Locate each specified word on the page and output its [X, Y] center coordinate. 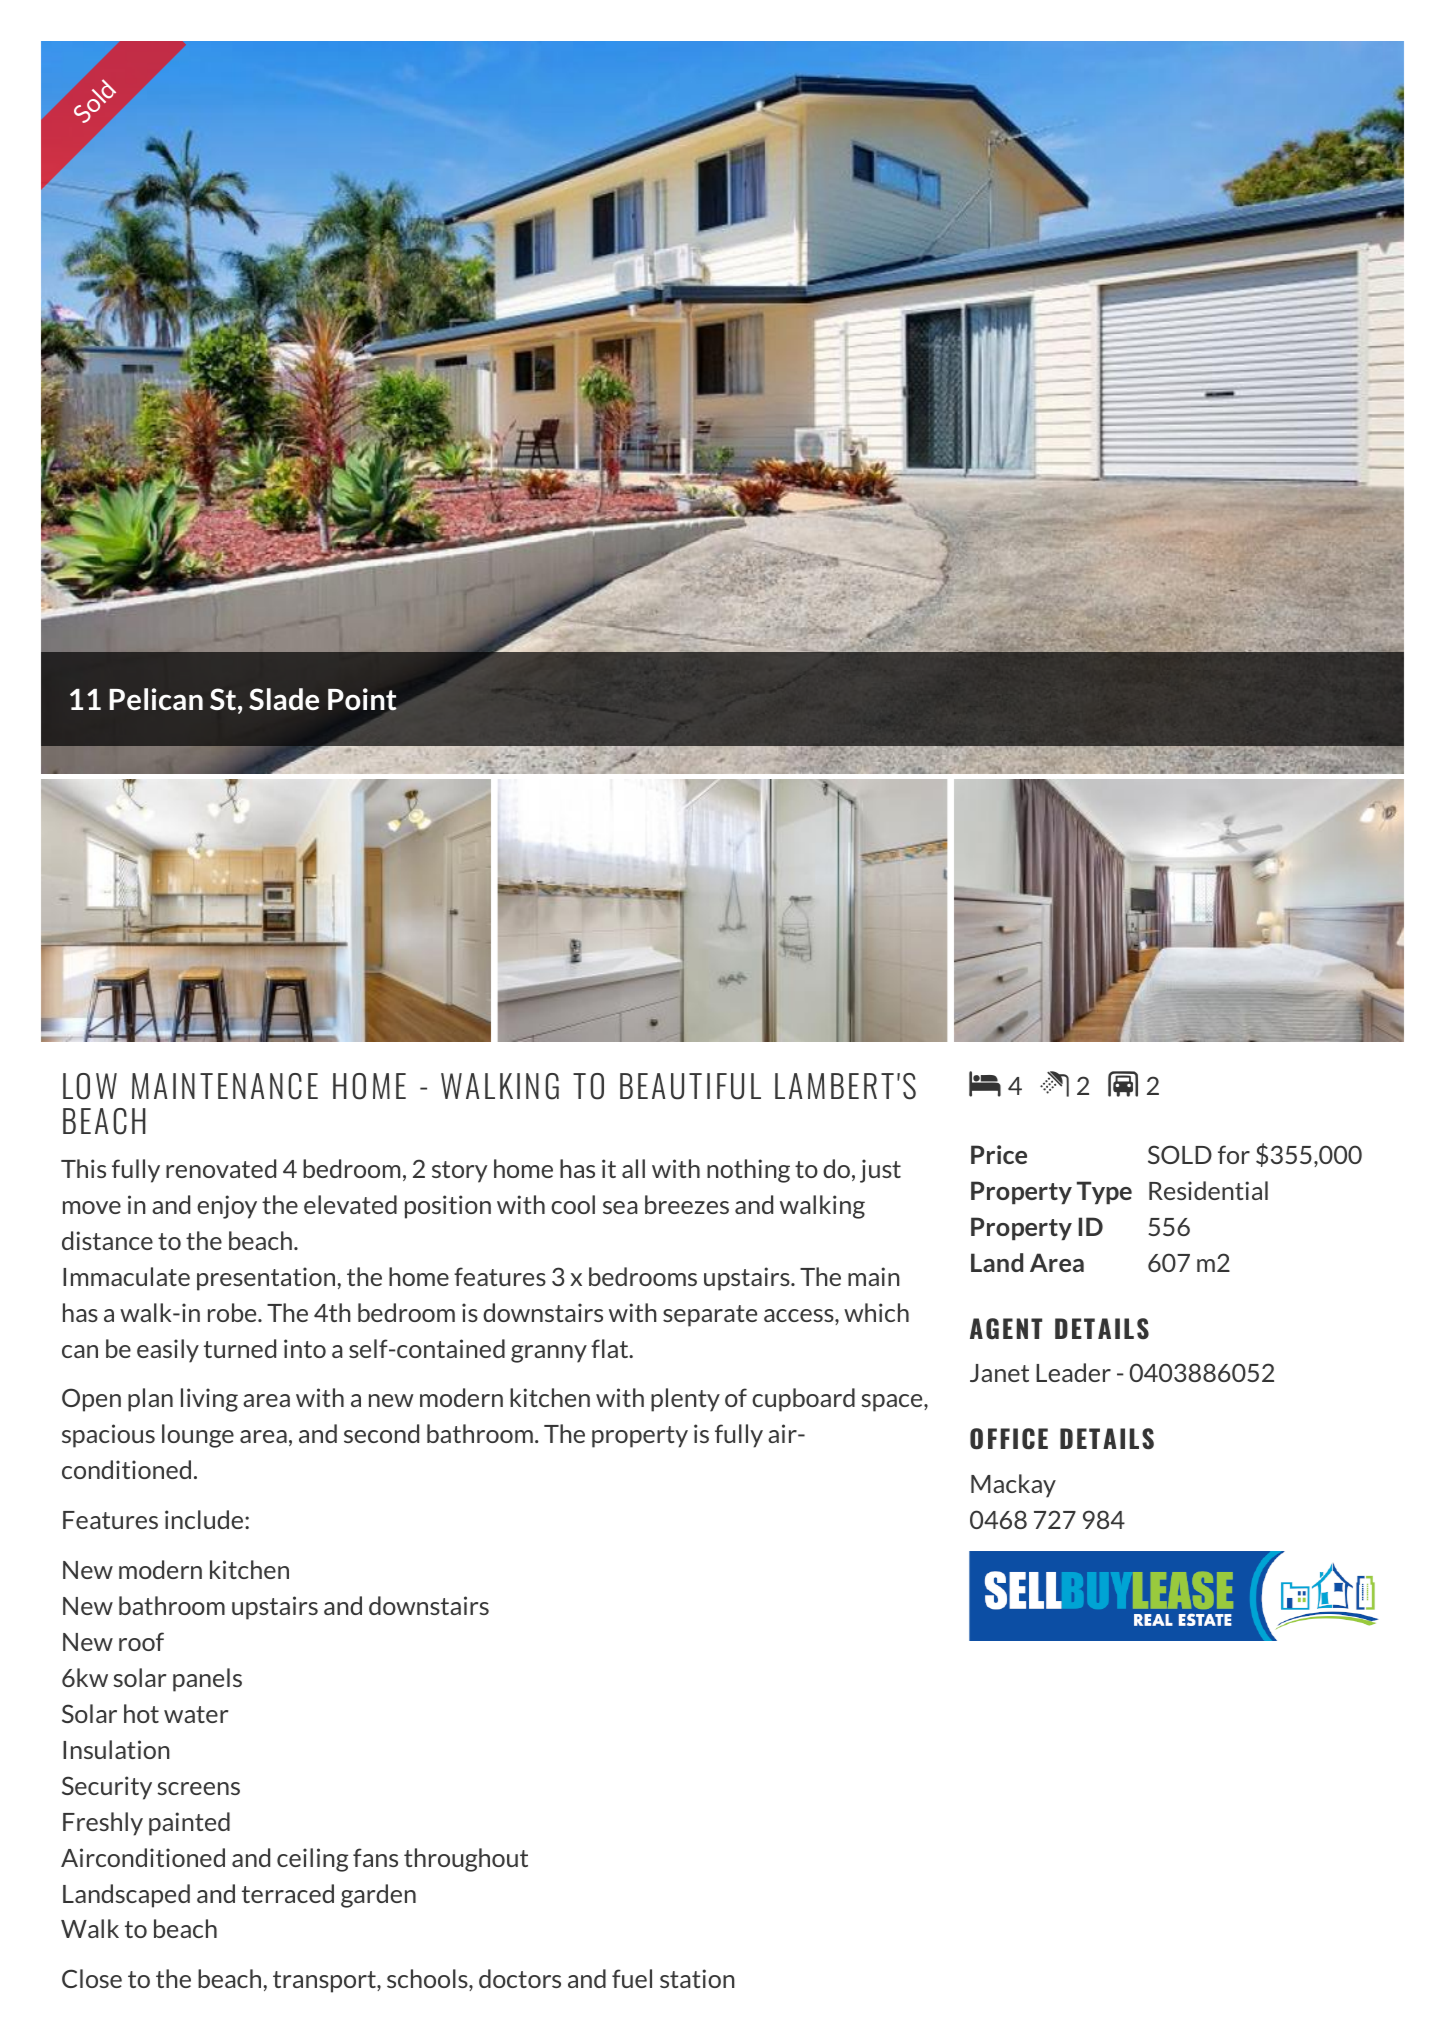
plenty [685, 1400]
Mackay [1013, 1486]
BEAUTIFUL [690, 1086]
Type [1104, 1192]
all [633, 1168]
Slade [284, 699]
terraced [288, 1893]
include [204, 1519]
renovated [221, 1168]
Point [362, 699]
